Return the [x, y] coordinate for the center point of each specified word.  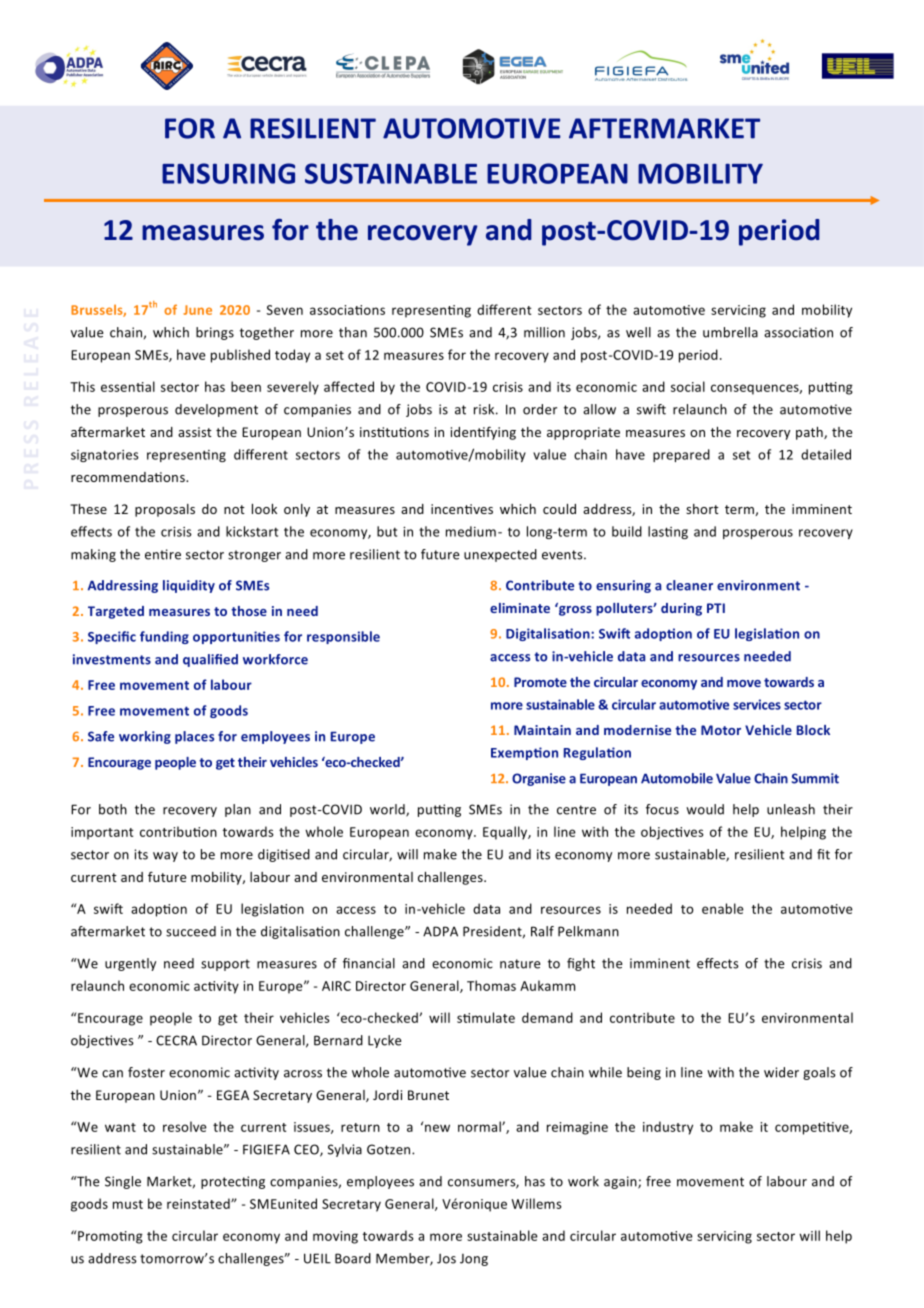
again [621, 1182]
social [688, 386]
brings [215, 333]
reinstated [199, 1203]
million [544, 332]
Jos [446, 1259]
